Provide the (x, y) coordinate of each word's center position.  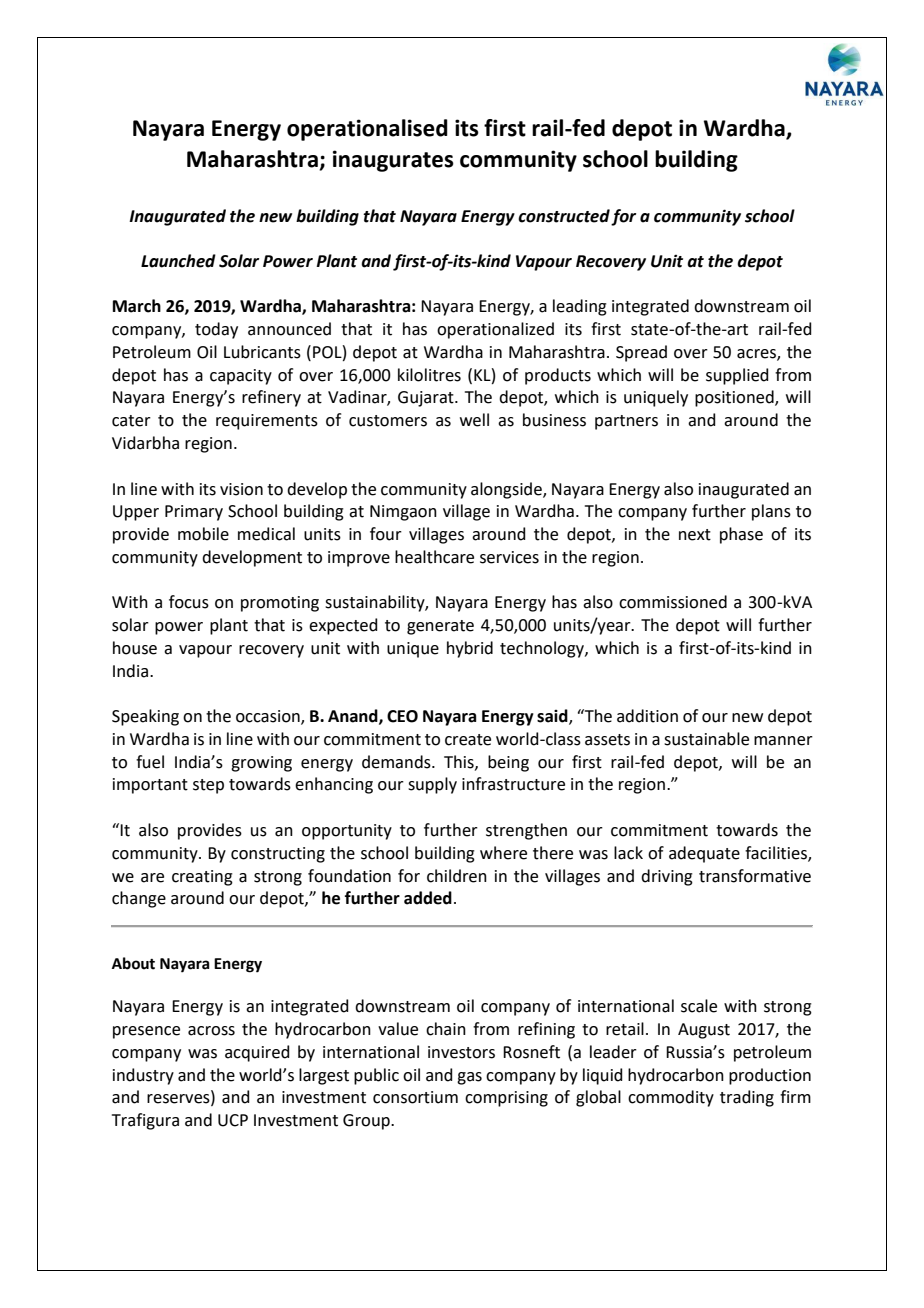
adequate (704, 854)
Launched (178, 261)
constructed (564, 216)
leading (580, 307)
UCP (233, 1120)
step (208, 786)
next (695, 535)
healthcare (434, 557)
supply (432, 785)
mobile (203, 534)
